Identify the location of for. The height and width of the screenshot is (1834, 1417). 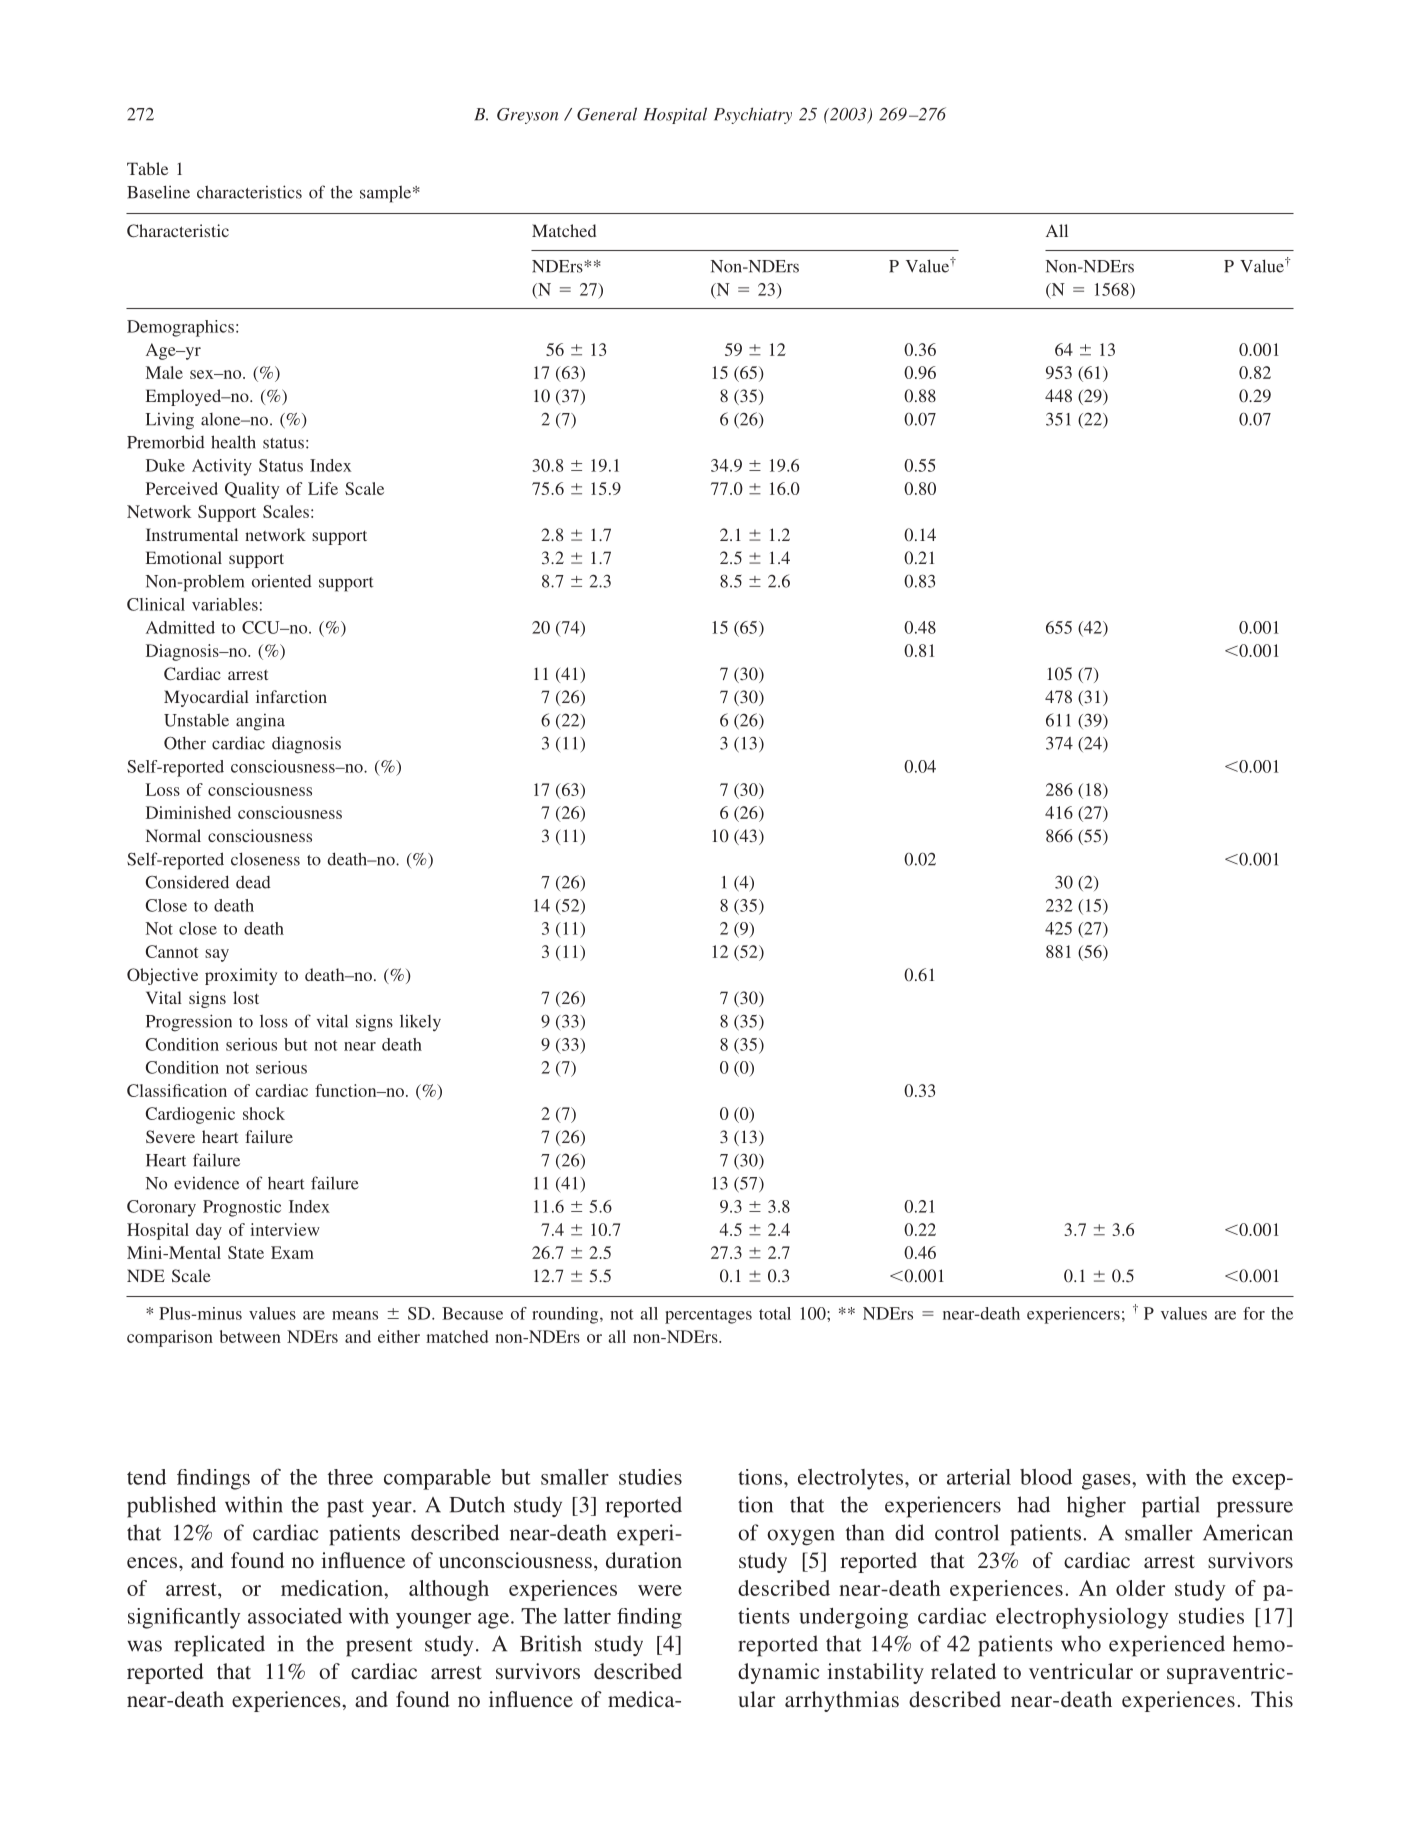
(1254, 1313).
